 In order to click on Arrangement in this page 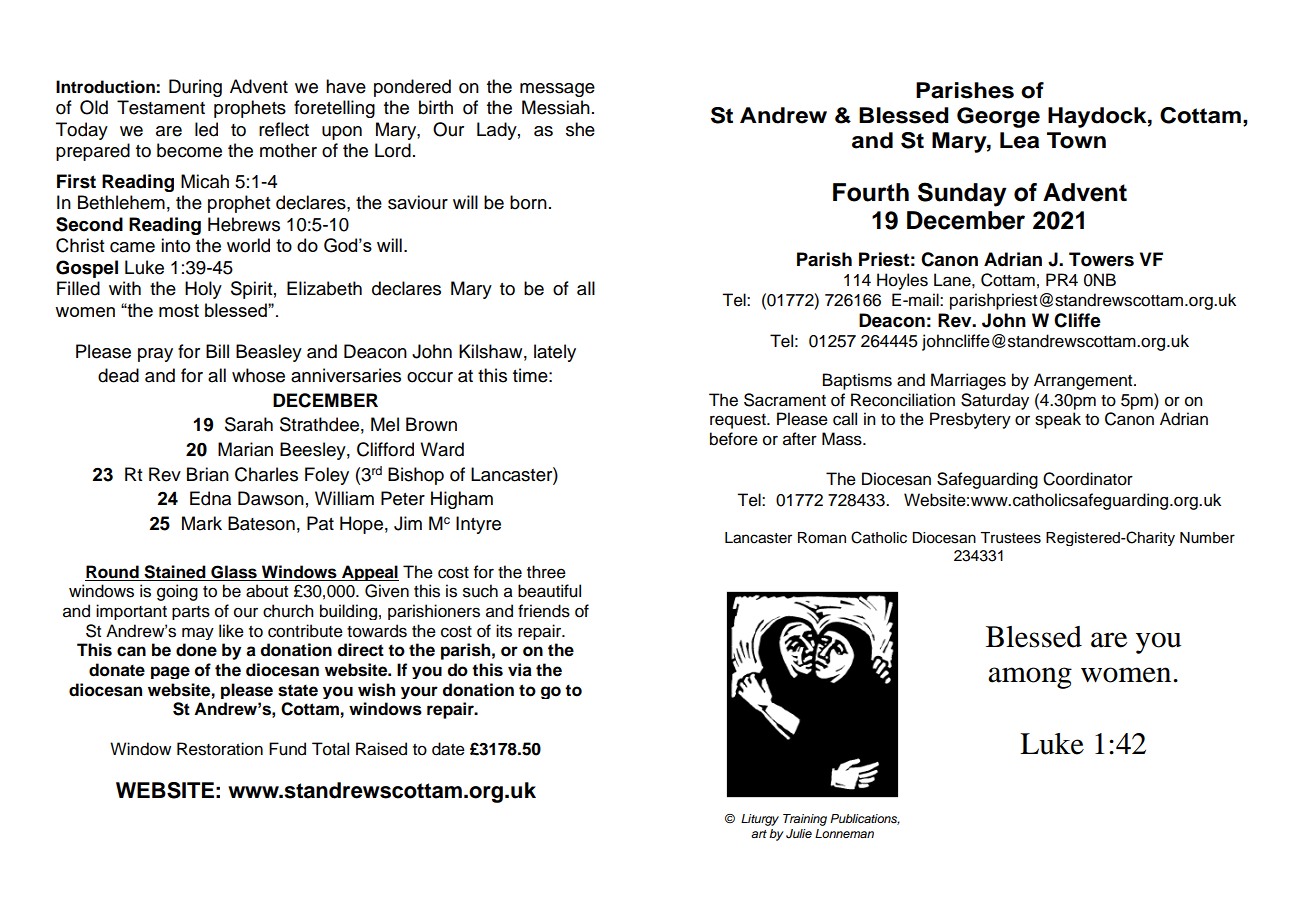, I will do `click(1084, 381)`.
